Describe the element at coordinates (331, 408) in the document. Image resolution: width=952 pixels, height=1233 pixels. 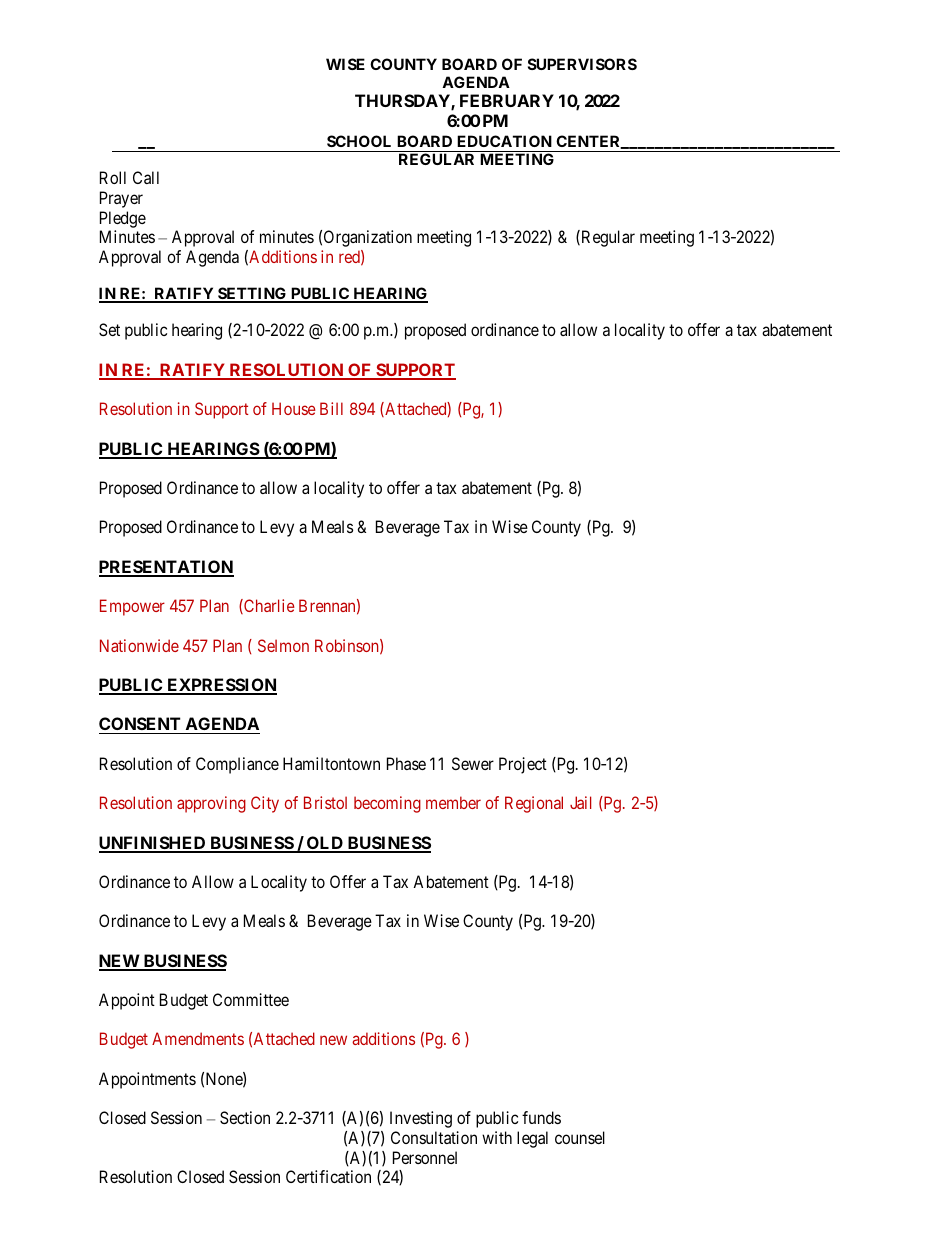
I see `Bill` at that location.
